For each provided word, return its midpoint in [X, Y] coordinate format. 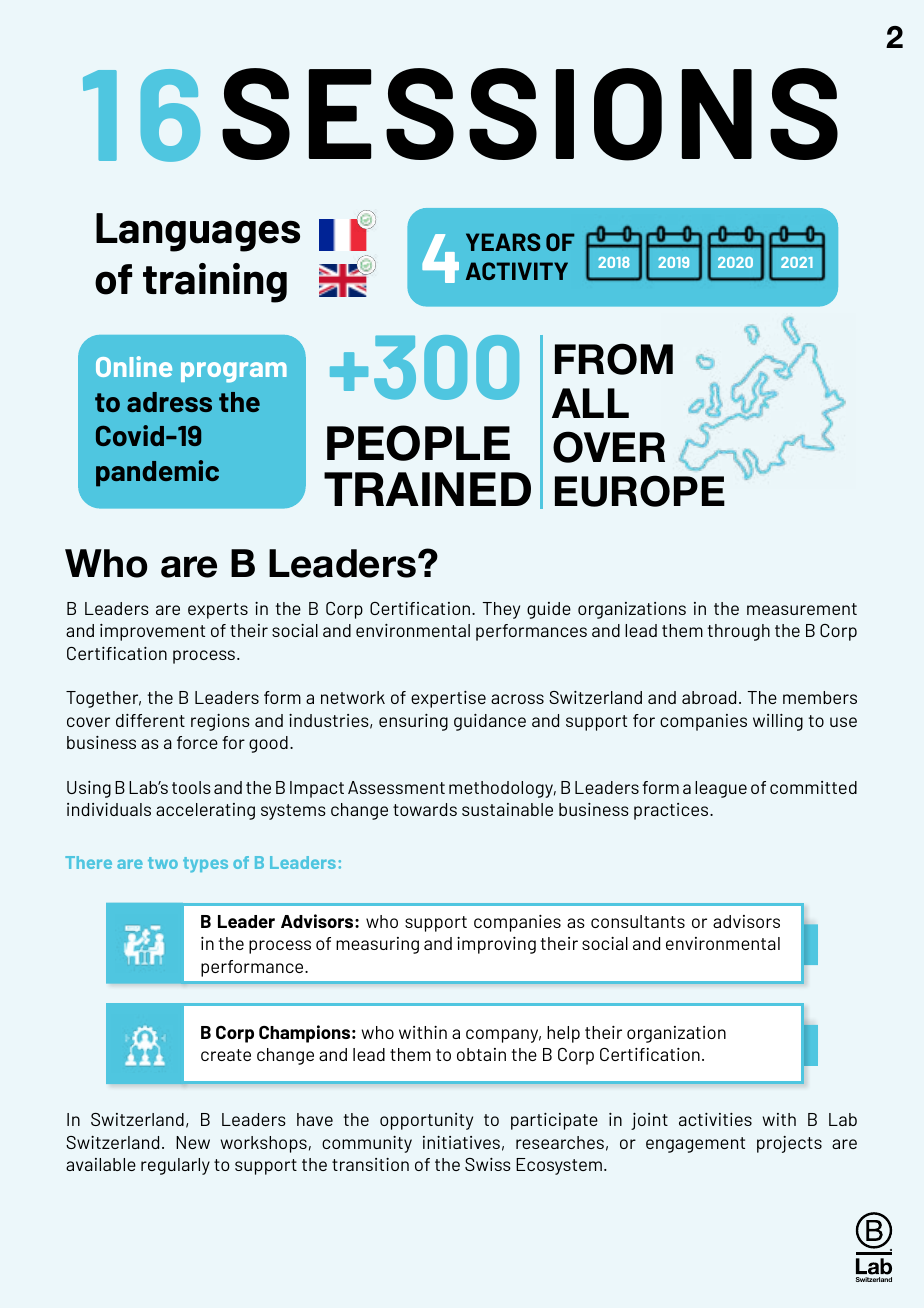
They [501, 610]
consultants [638, 921]
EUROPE [640, 491]
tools [191, 787]
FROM [614, 359]
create [226, 1055]
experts [218, 611]
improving [496, 945]
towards [425, 809]
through [738, 632]
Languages [198, 232]
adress [169, 402]
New [193, 1142]
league [721, 789]
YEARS [503, 242]
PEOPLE [418, 443]
